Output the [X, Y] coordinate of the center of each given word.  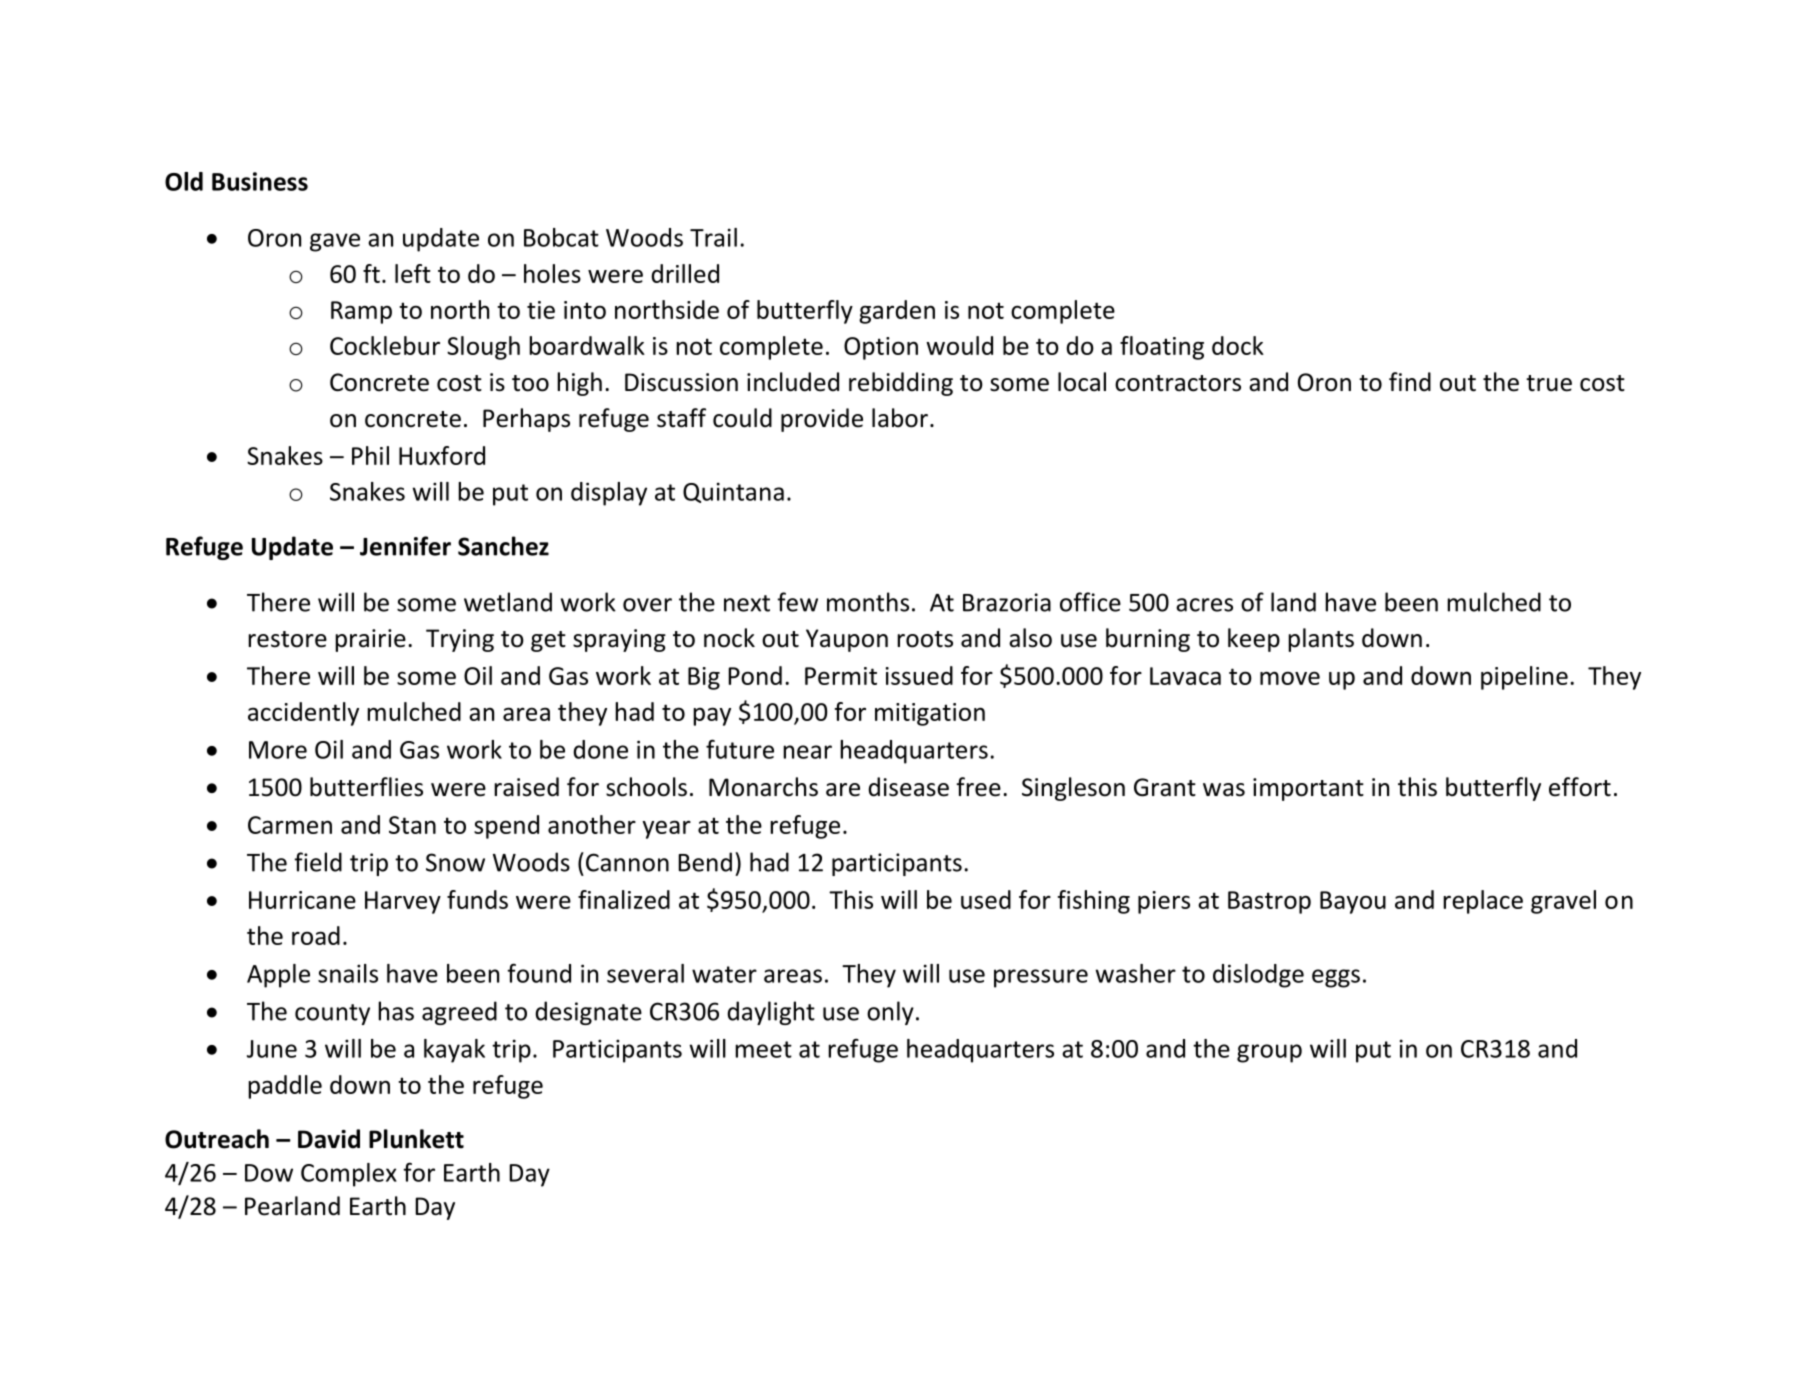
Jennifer [405, 546]
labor [900, 418]
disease [908, 787]
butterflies [366, 787]
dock [1238, 345]
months [868, 602]
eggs [1336, 978]
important [1308, 789]
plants [1321, 640]
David [329, 1139]
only [890, 1013]
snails [348, 973]
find [1410, 382]
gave [335, 242]
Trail [713, 237]
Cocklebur [385, 345]
